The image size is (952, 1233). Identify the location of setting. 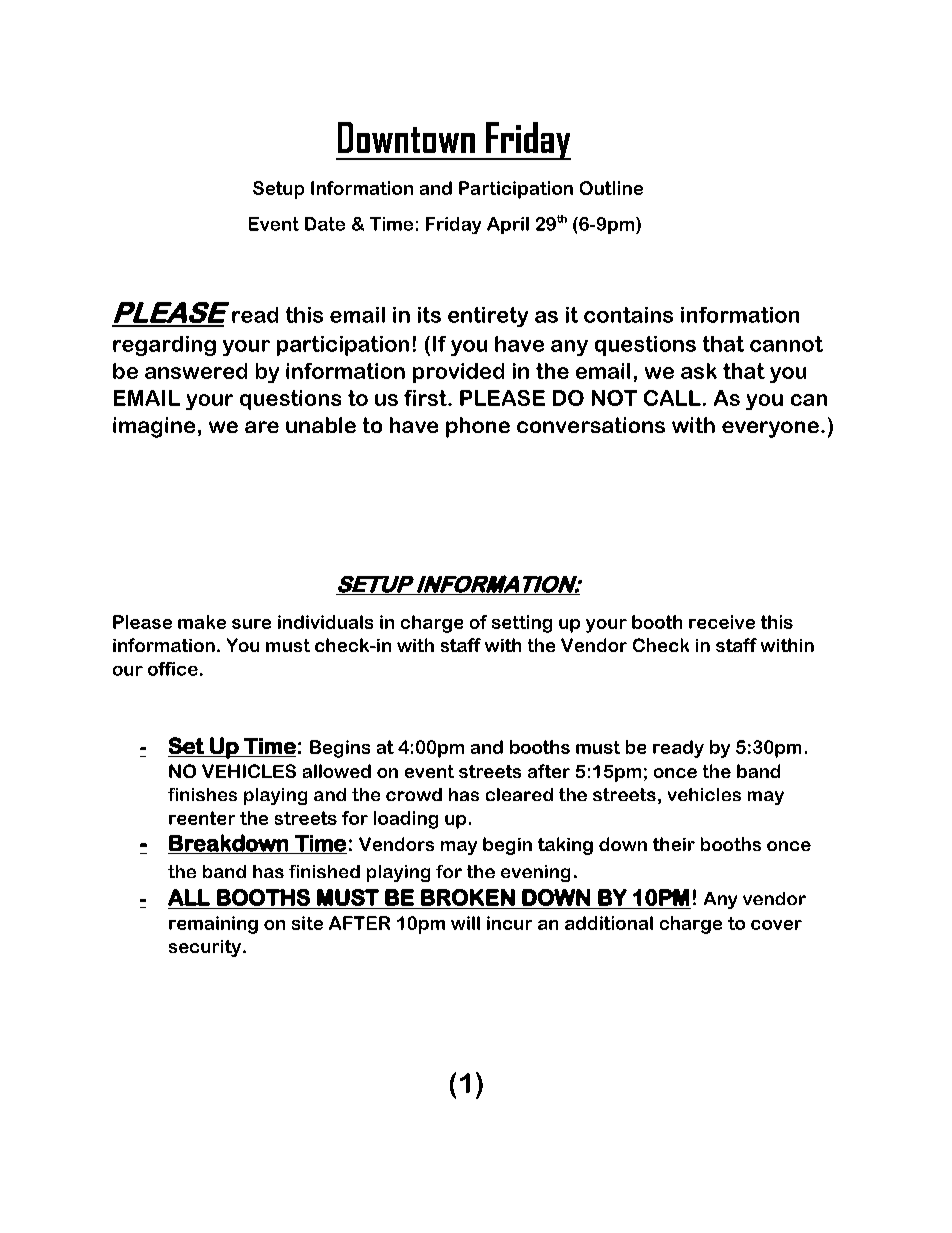
(522, 624).
